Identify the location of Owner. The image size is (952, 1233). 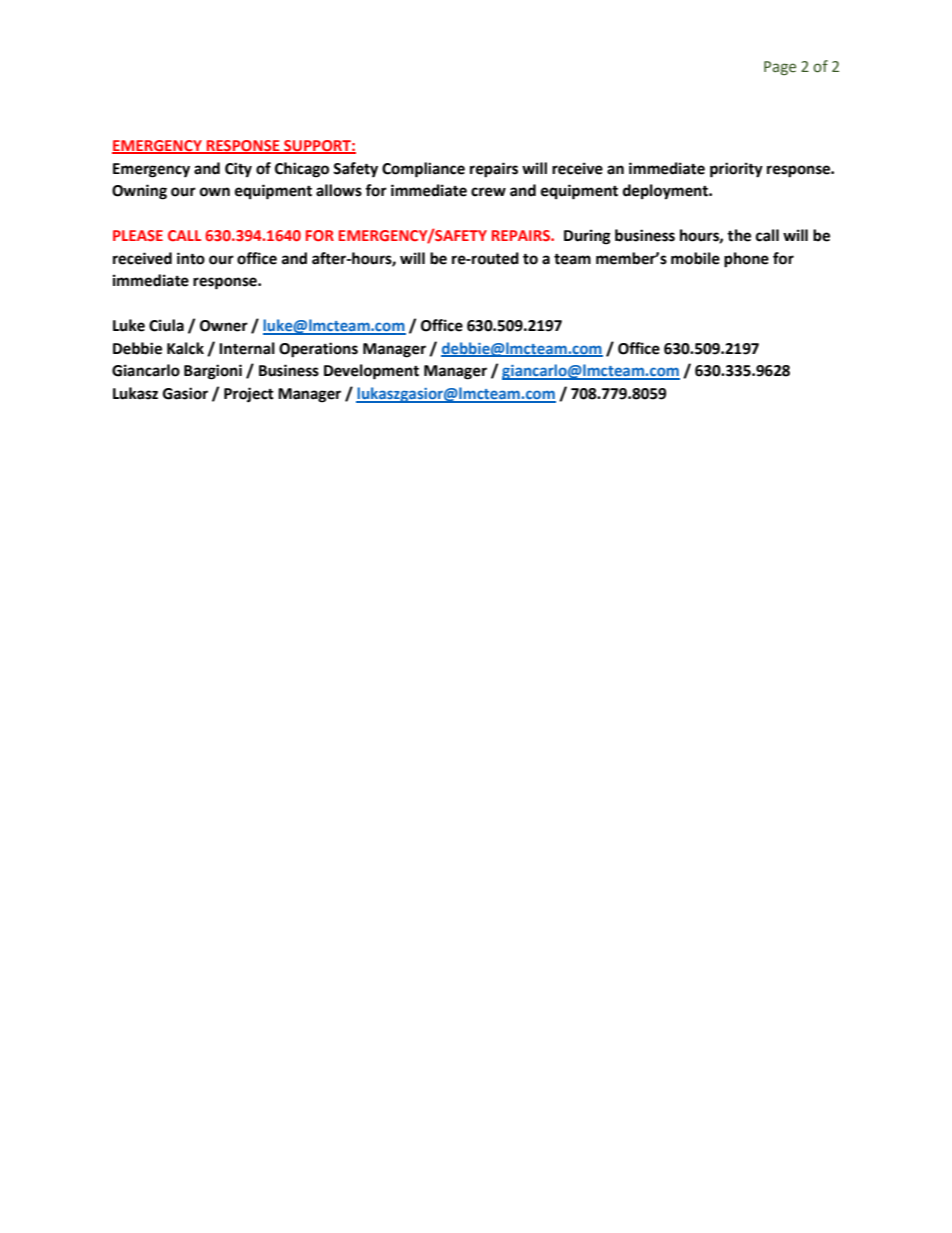
(224, 326).
